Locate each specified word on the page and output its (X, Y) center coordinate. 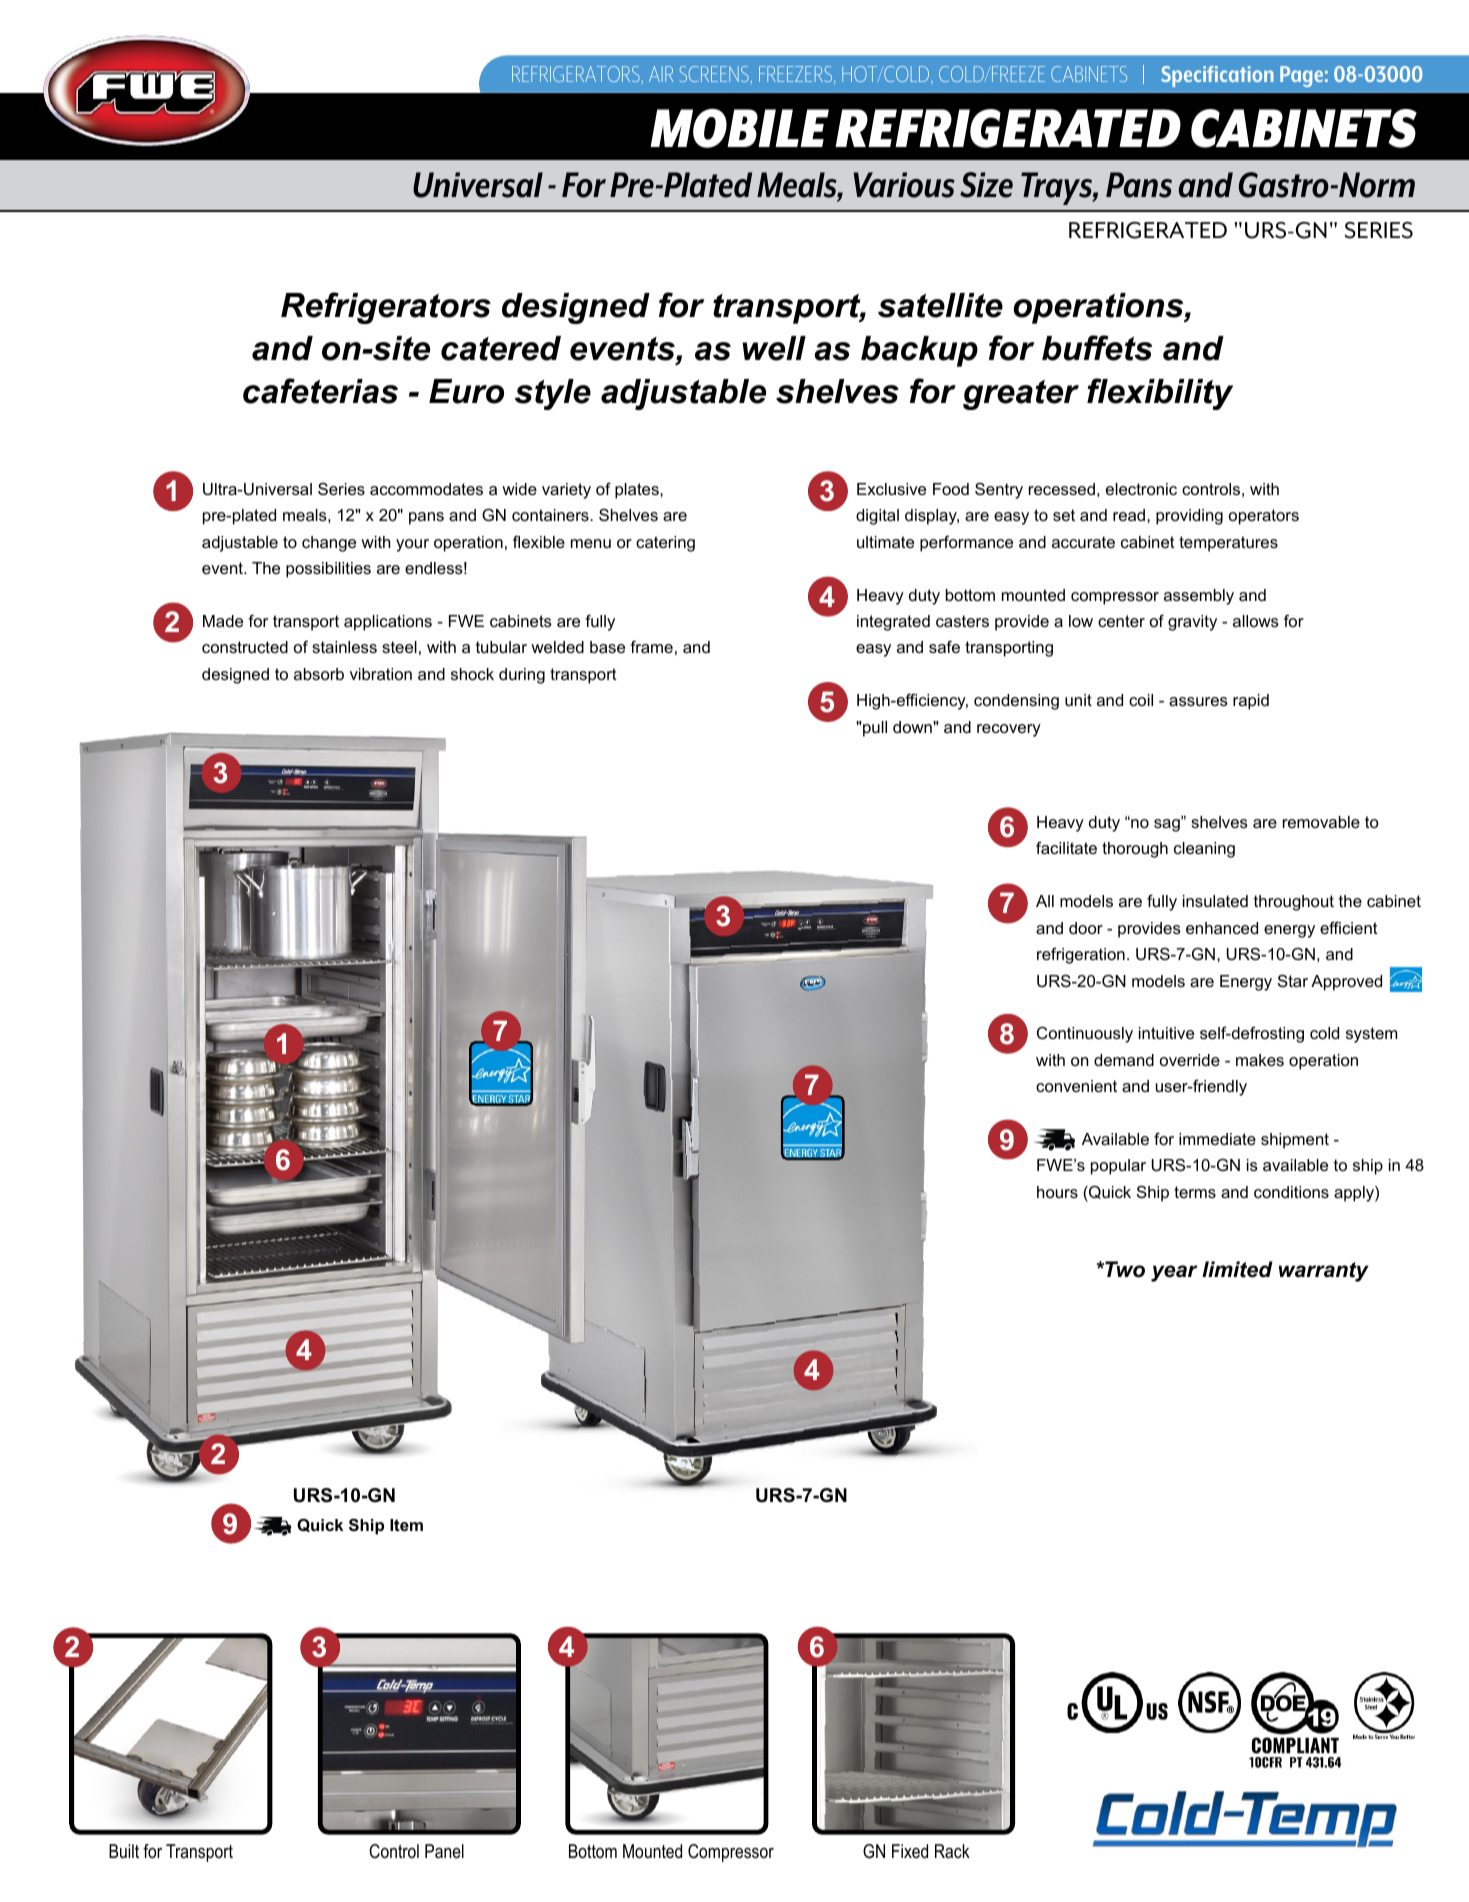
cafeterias (320, 391)
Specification (1217, 76)
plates (638, 491)
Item (406, 1525)
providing (1189, 517)
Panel (444, 1851)
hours (1057, 1192)
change (329, 544)
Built (124, 1851)
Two (1124, 1269)
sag (1168, 824)
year (1174, 1273)
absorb (319, 674)
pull (875, 729)
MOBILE (739, 128)
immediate (1217, 1139)
